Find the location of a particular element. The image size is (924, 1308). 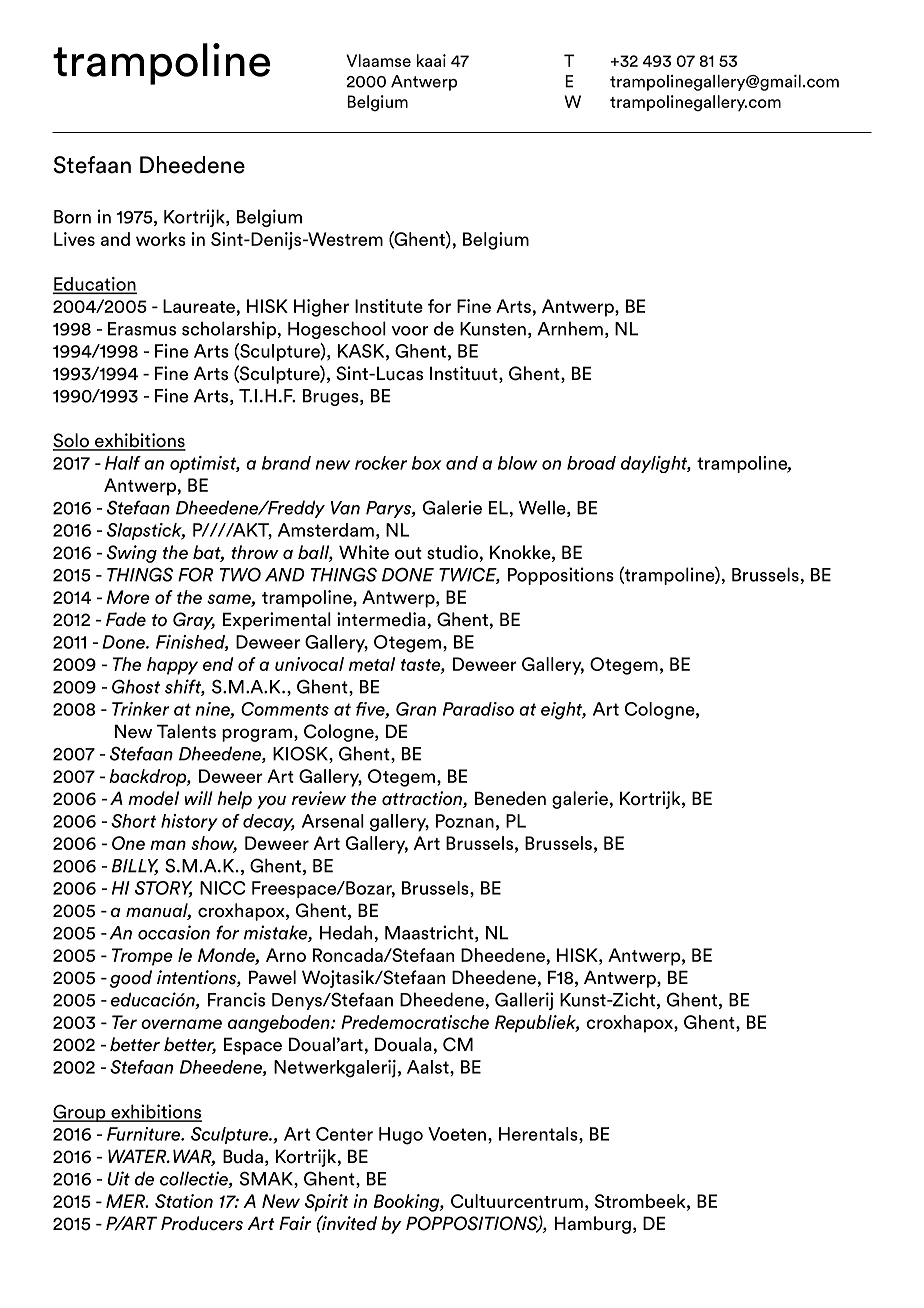

Short is located at coordinates (133, 821).
